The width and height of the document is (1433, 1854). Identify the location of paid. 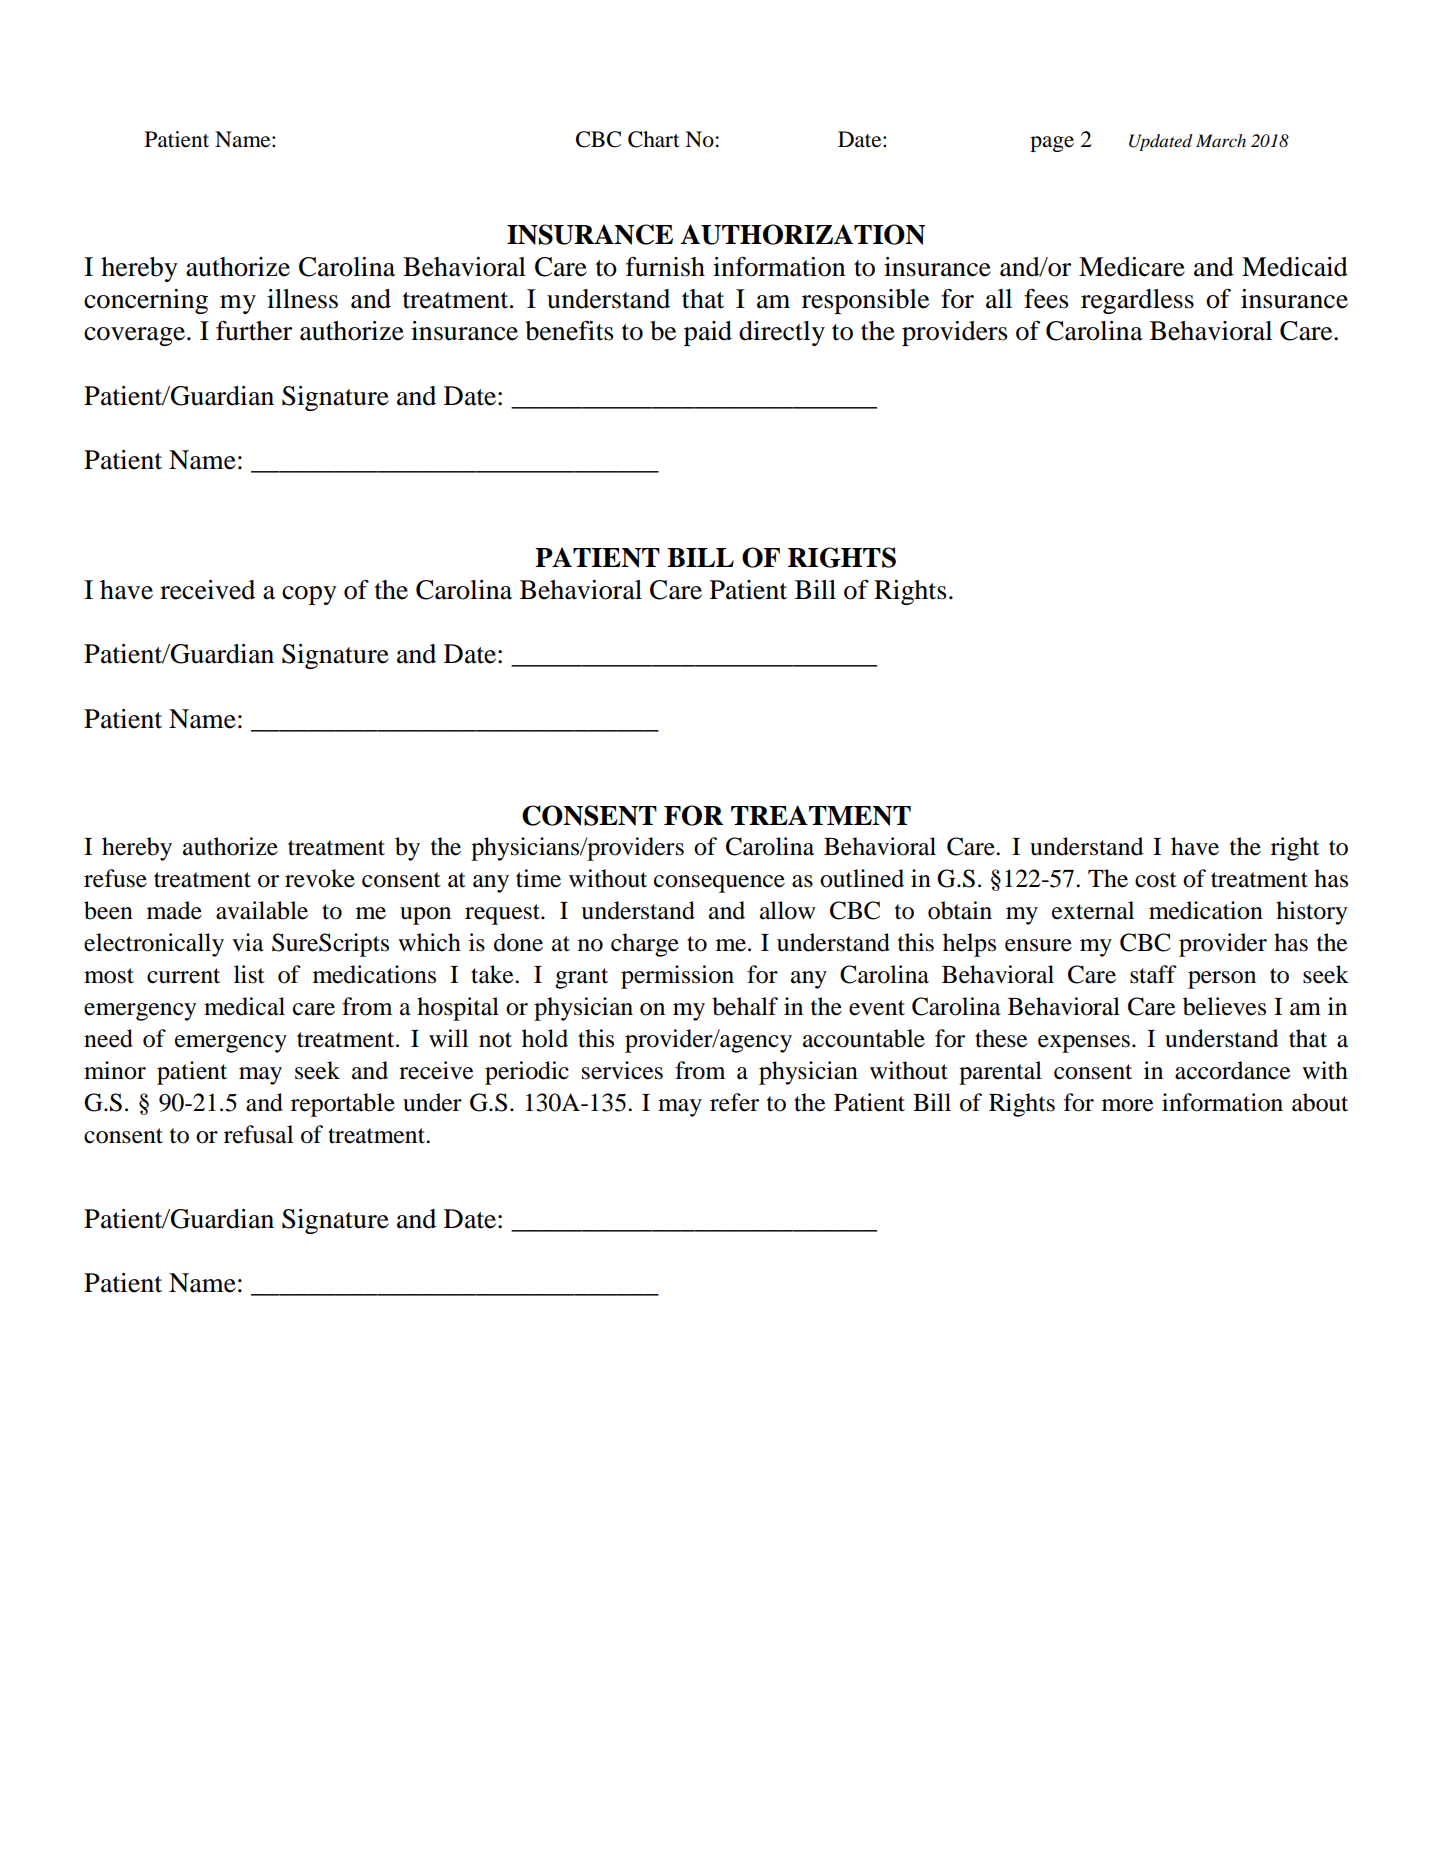
(708, 333).
